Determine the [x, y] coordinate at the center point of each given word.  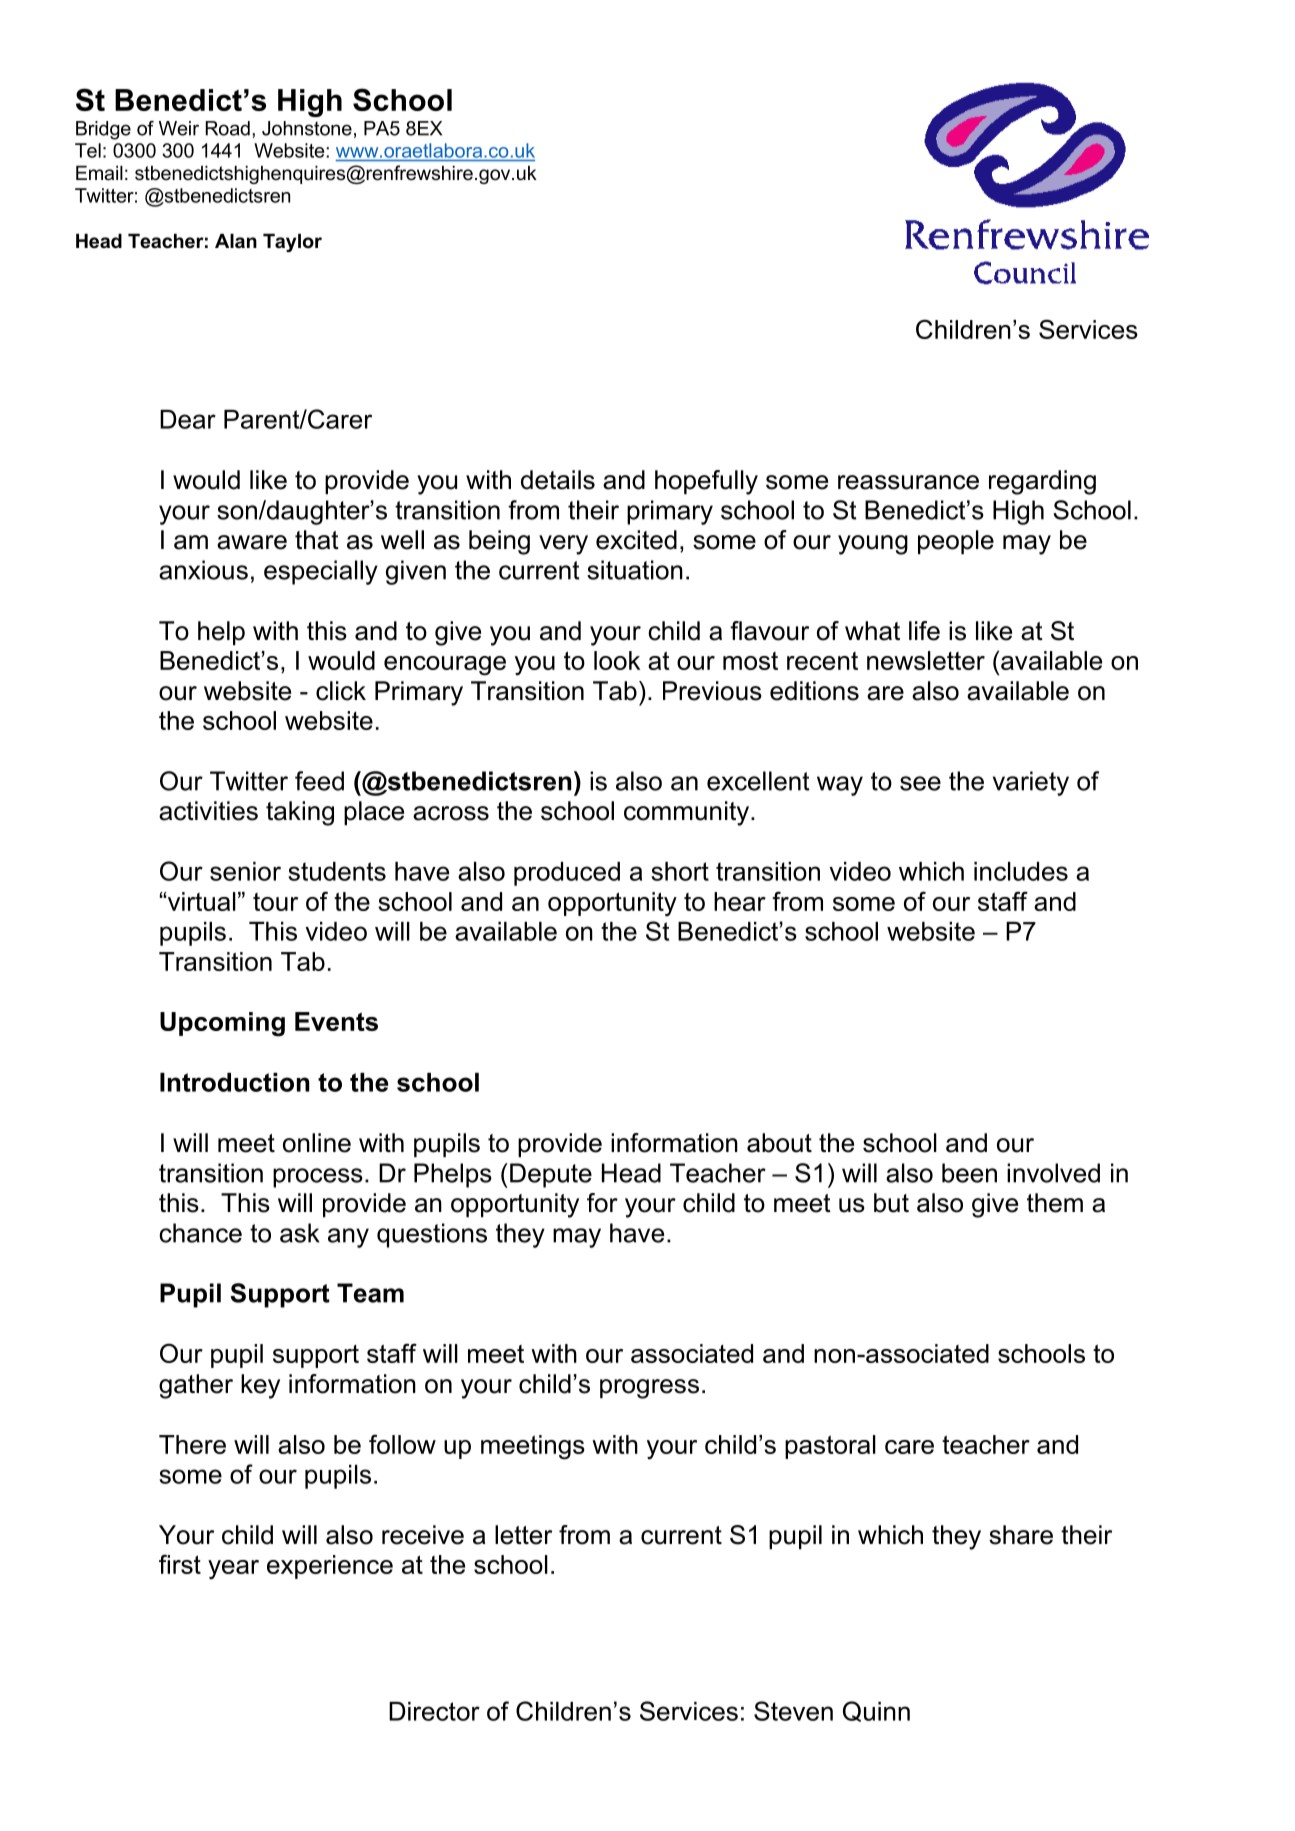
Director [434, 1711]
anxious [203, 570]
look [617, 660]
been [969, 1173]
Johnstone [307, 128]
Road [228, 128]
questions [432, 1235]
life [924, 631]
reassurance [908, 482]
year [233, 1569]
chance [200, 1233]
